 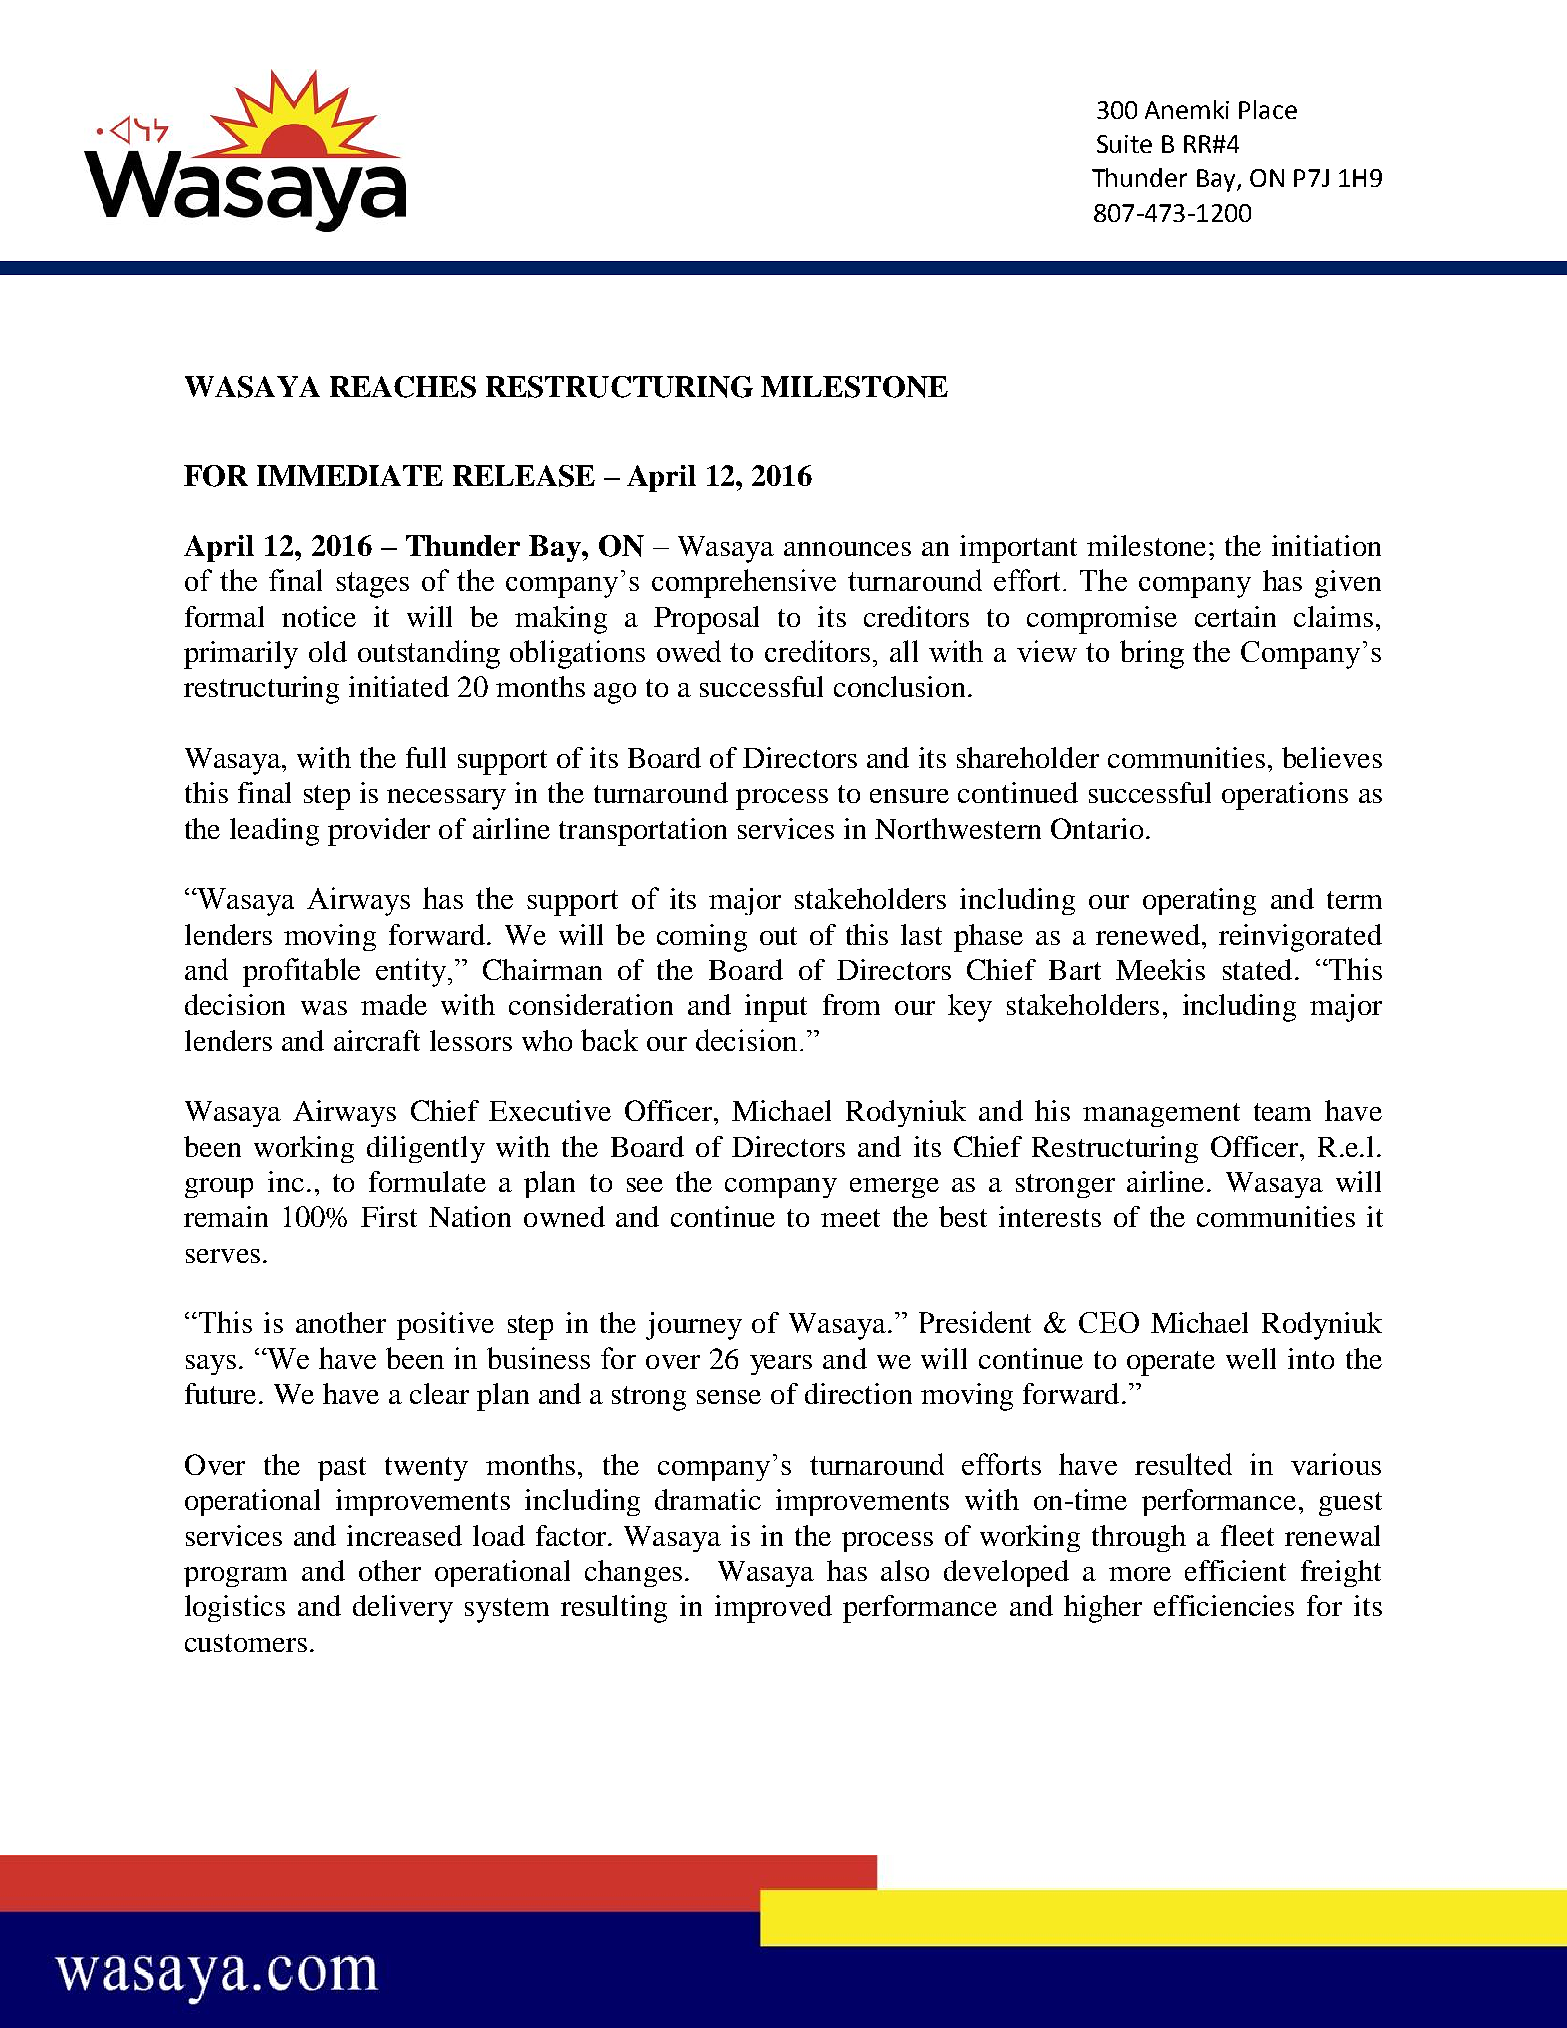 I want to click on Place, so click(x=1268, y=109).
